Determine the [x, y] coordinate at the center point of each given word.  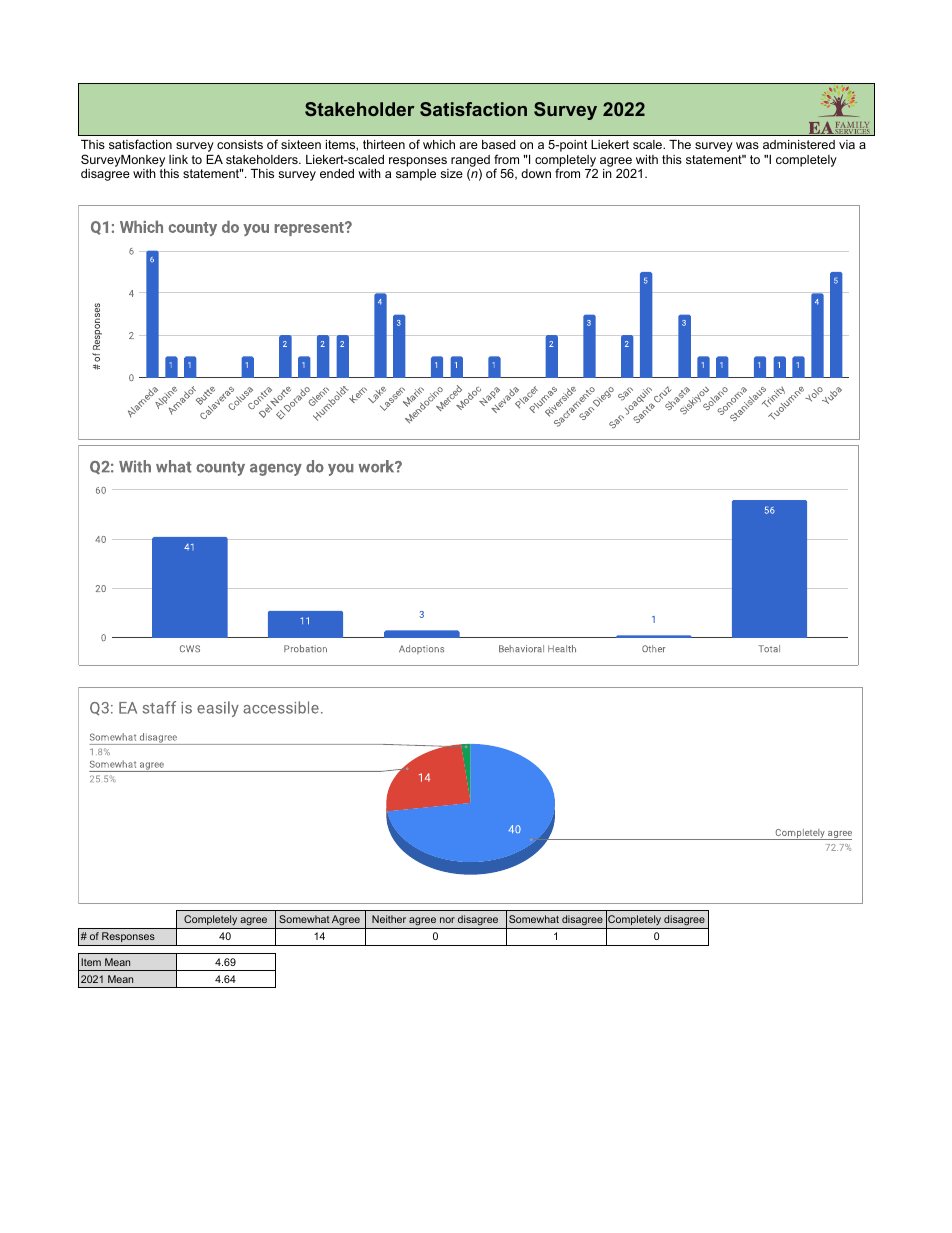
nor [447, 920]
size [452, 173]
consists [240, 144]
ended [337, 173]
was [747, 145]
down [536, 173]
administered [799, 144]
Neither [389, 919]
